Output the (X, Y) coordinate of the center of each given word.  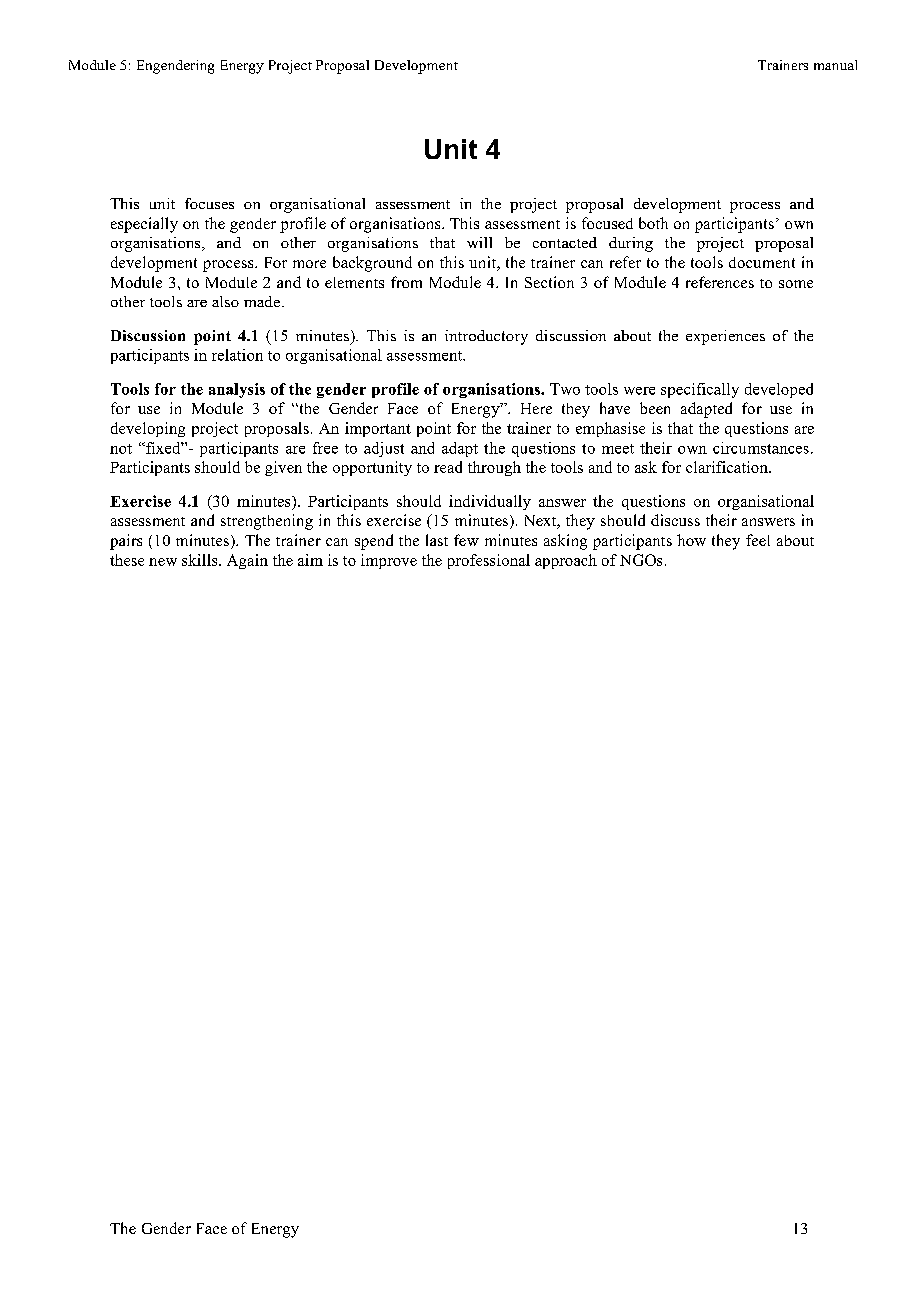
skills (201, 560)
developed (779, 390)
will (479, 242)
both (653, 223)
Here (536, 408)
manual (835, 65)
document (762, 262)
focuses (209, 203)
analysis (237, 390)
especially (144, 225)
